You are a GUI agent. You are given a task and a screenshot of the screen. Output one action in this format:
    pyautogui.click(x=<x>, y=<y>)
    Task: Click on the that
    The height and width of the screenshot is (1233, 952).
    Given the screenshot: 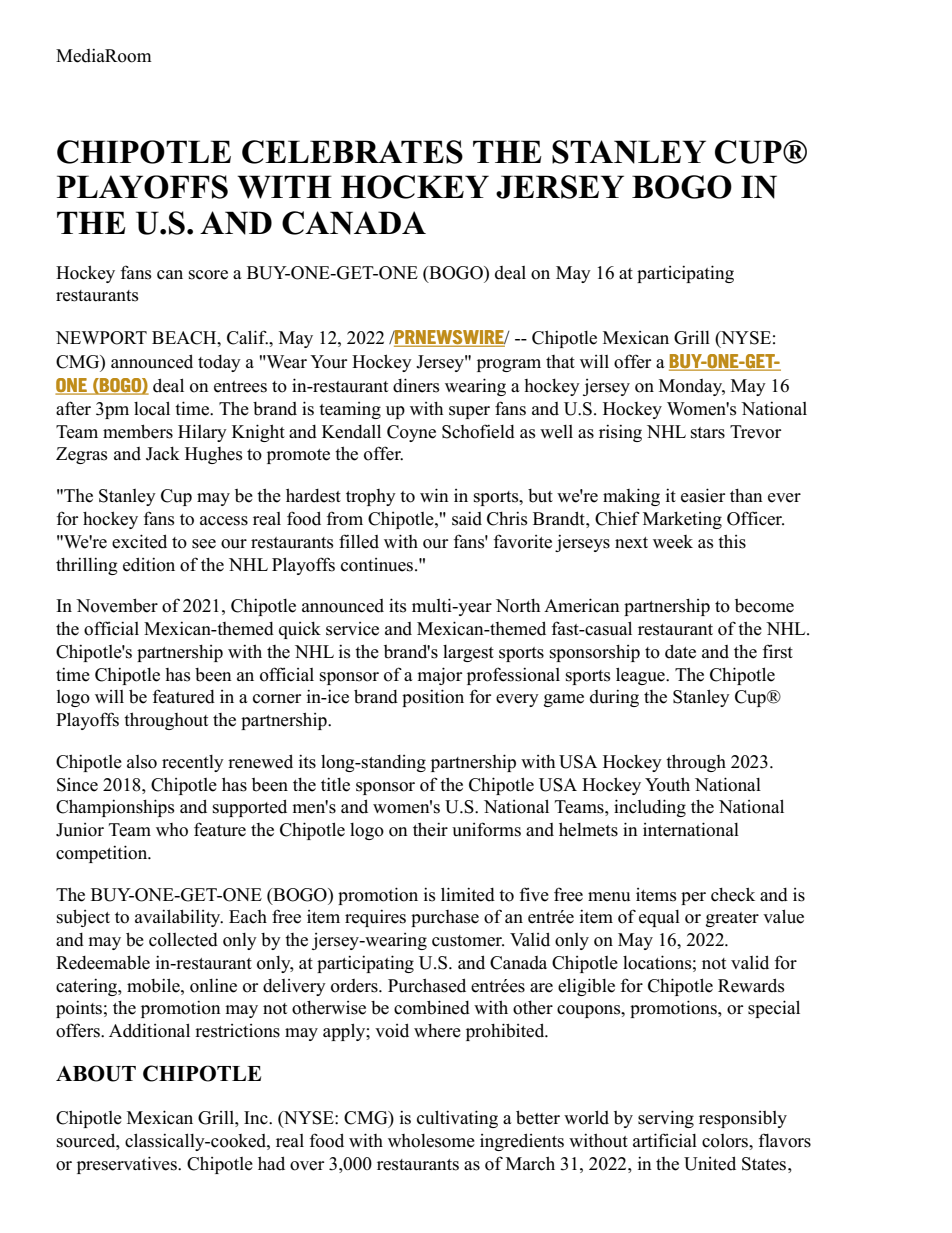 What is the action you would take?
    pyautogui.click(x=560, y=361)
